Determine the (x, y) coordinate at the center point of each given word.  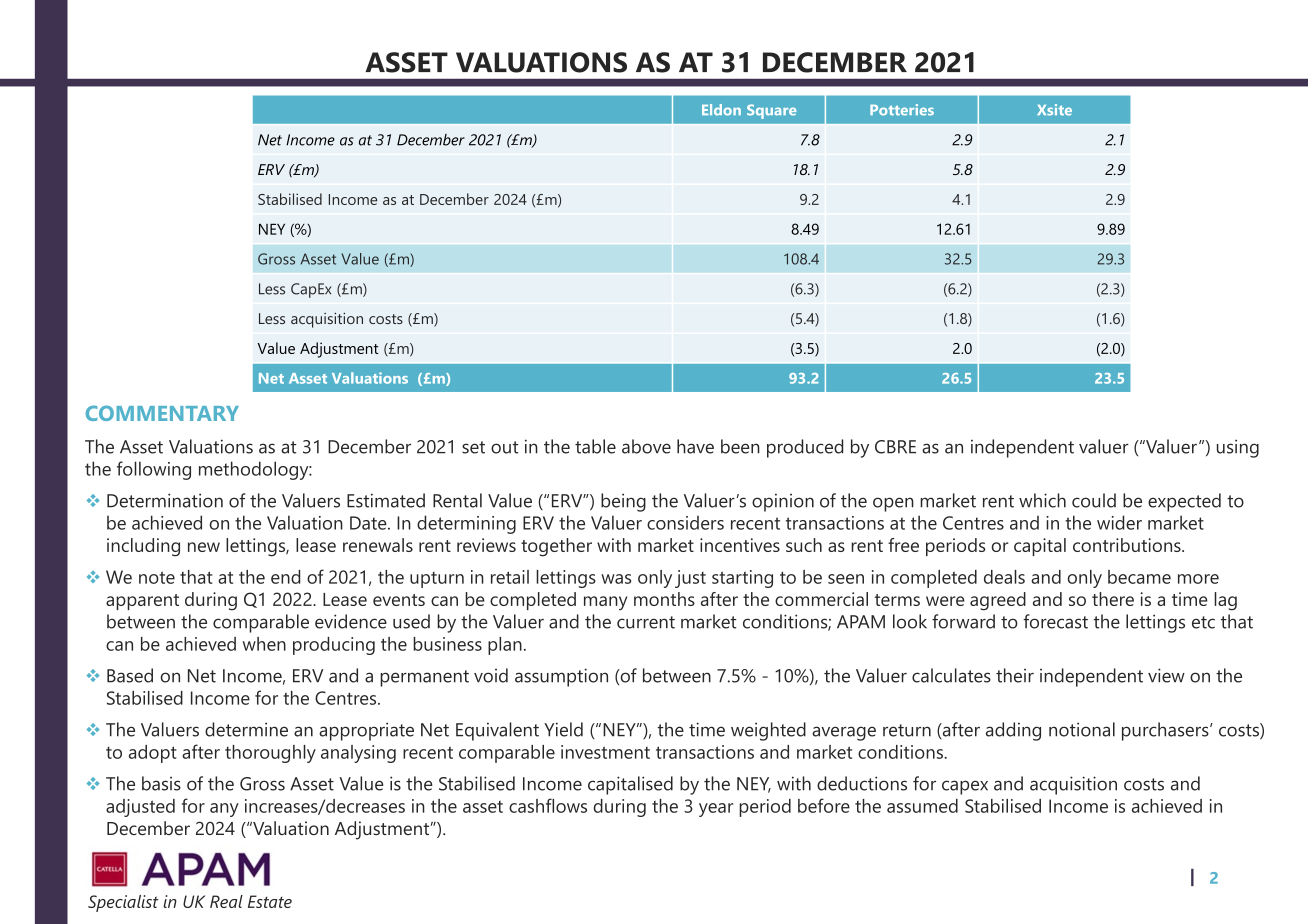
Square (771, 111)
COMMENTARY (162, 413)
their (1015, 675)
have (695, 446)
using (1238, 448)
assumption (561, 677)
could (1094, 500)
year (716, 810)
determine (246, 729)
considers (685, 523)
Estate (270, 901)
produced (805, 448)
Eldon (721, 110)
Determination (165, 500)
